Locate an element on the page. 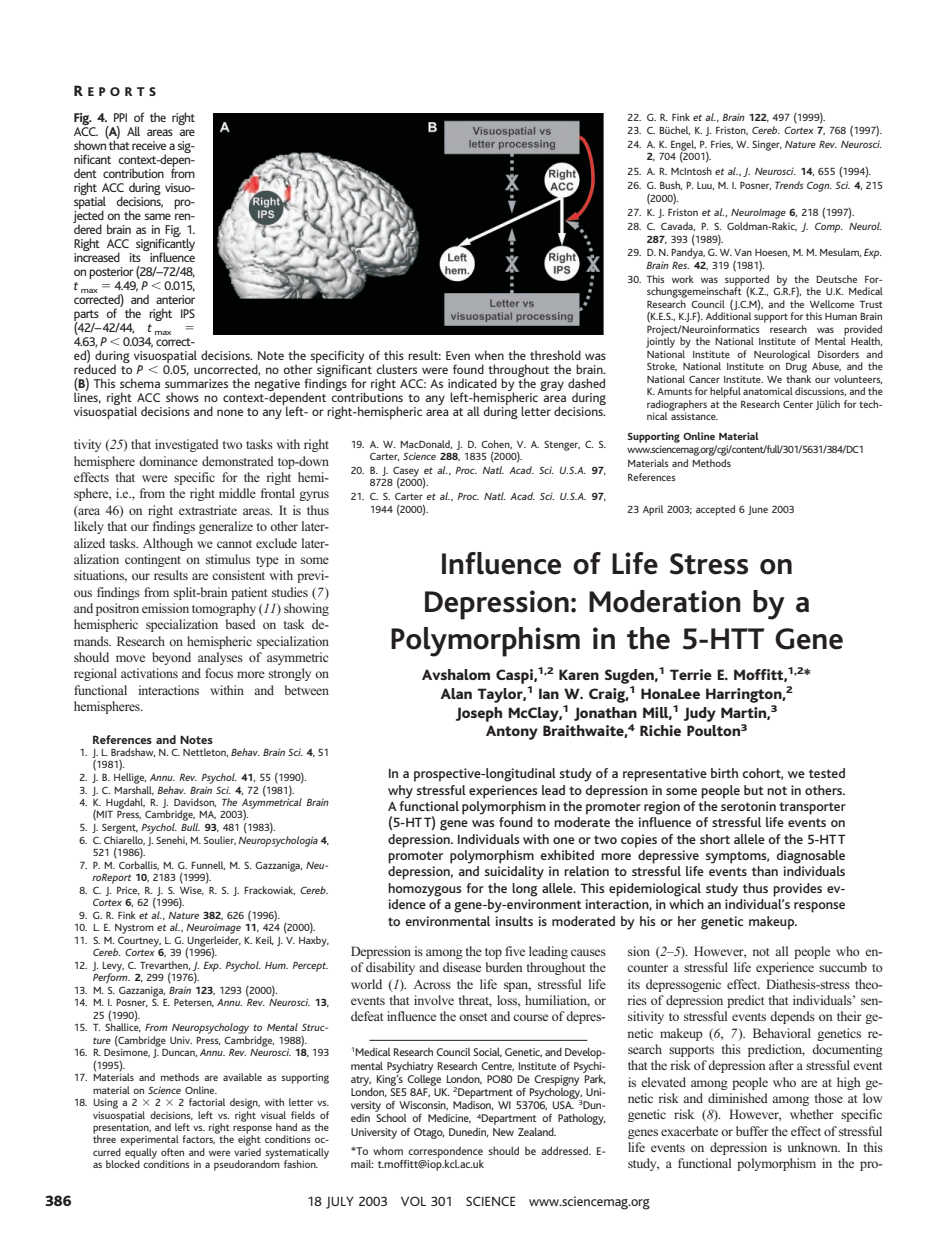 Image resolution: width=952 pixels, height=1233 pixels. Singer is located at coordinates (767, 145).
